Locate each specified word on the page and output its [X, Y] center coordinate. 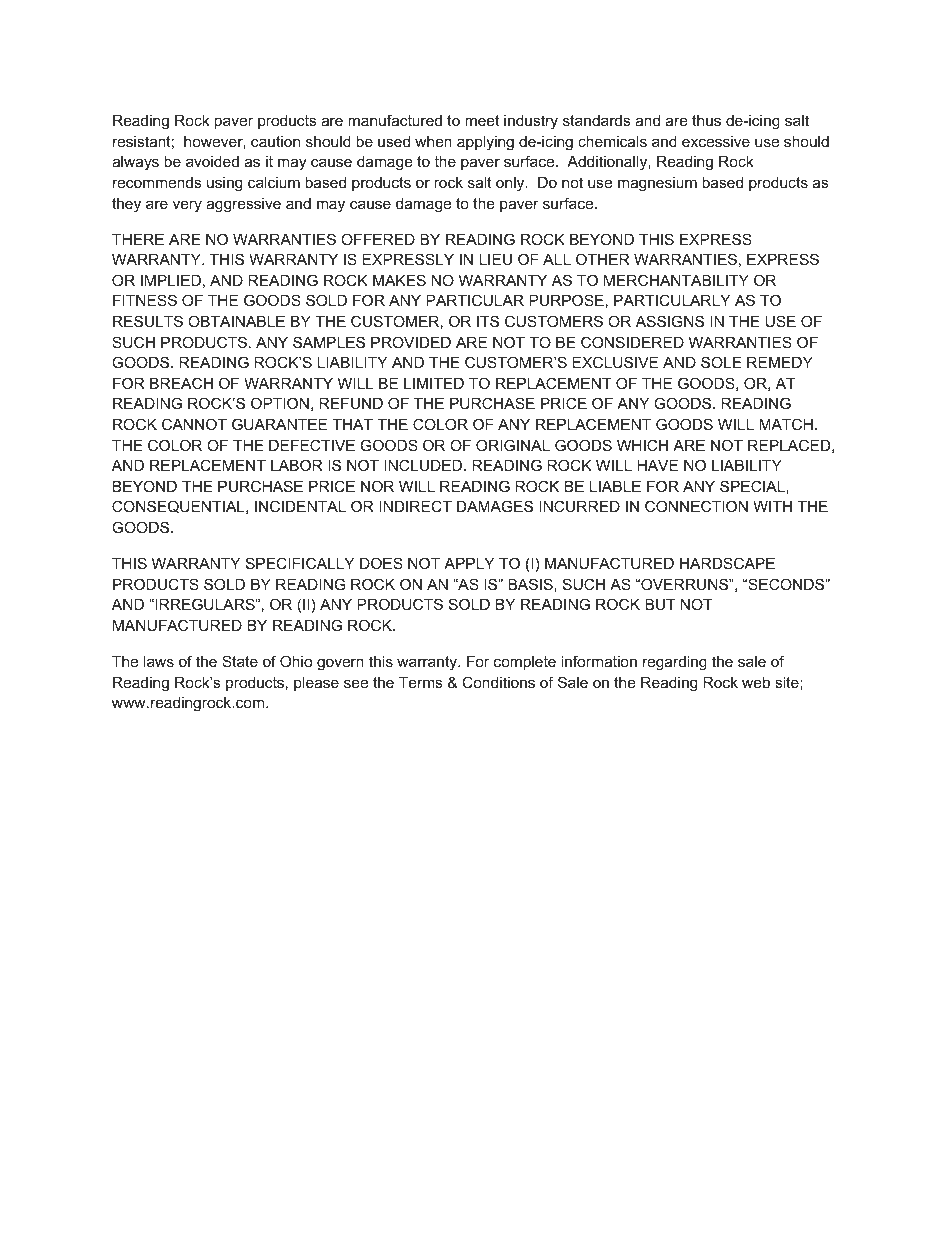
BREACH [181, 383]
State [240, 661]
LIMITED [434, 383]
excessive [716, 141]
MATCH [786, 424]
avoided [212, 161]
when [433, 141]
